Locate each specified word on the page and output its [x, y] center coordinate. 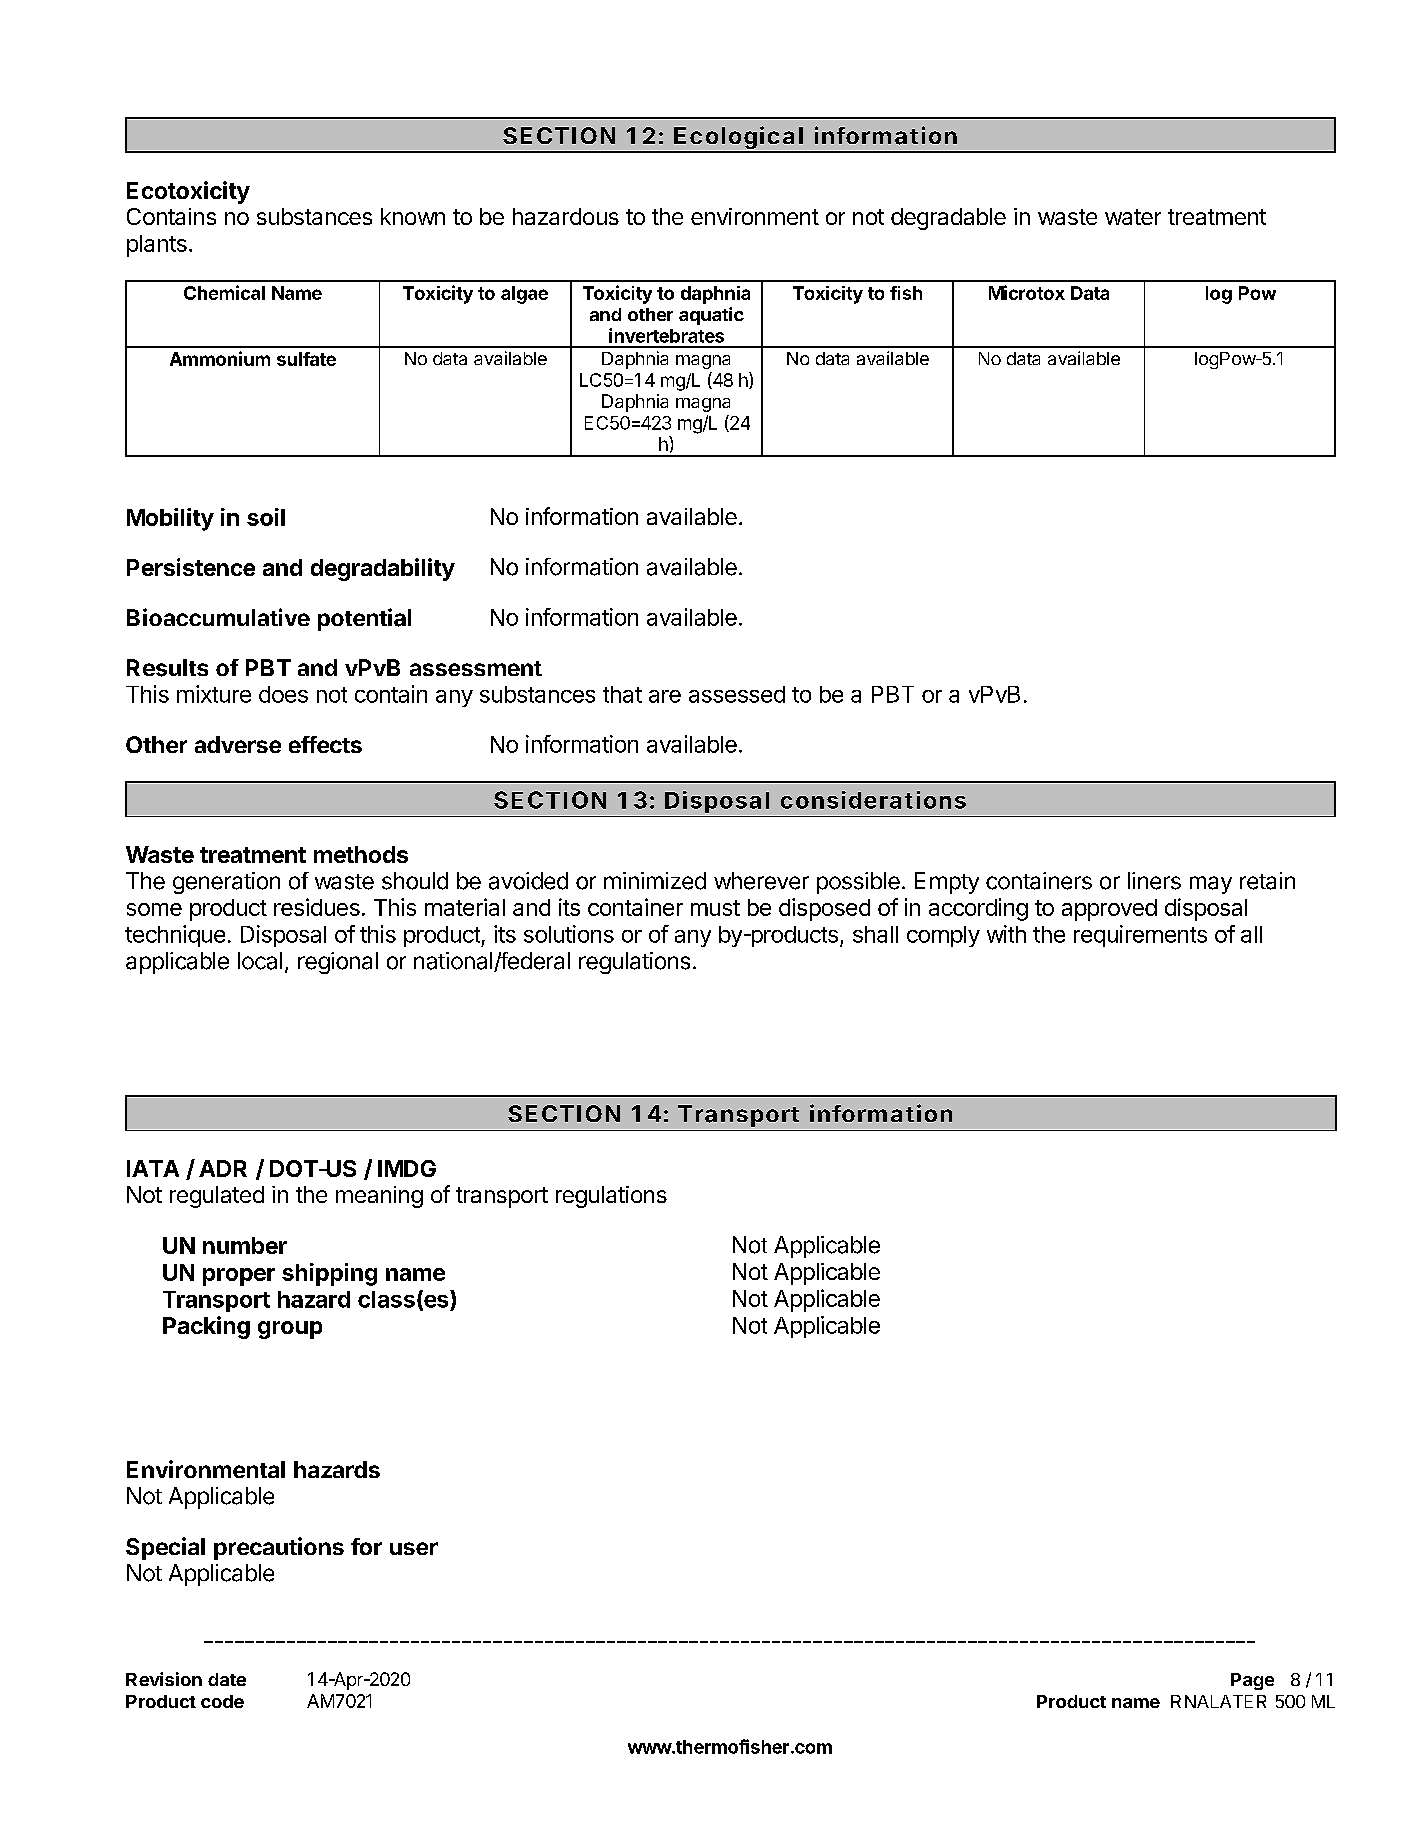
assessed [737, 694]
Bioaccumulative [218, 617]
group [290, 1330]
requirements [1140, 936]
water [1133, 217]
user [414, 1548]
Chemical [224, 292]
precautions [279, 1548]
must [715, 908]
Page [1252, 1681]
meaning [379, 1197]
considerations [873, 800]
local [260, 961]
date [227, 1679]
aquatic [711, 316]
